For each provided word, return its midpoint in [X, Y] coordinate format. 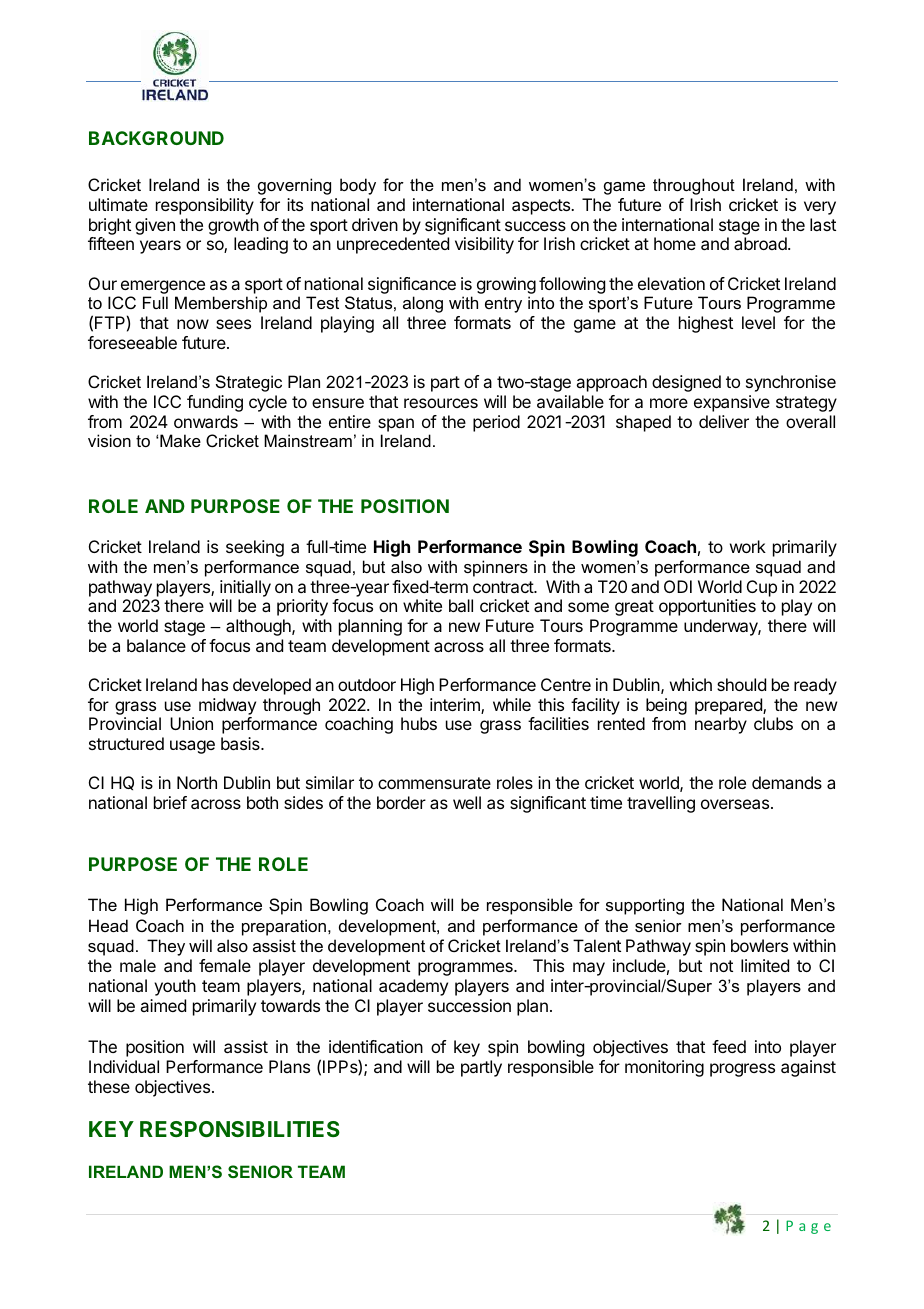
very [820, 208]
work [748, 546]
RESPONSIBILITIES [240, 1129]
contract [504, 587]
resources [441, 403]
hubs [419, 723]
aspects [542, 207]
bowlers [759, 945]
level [758, 322]
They [166, 947]
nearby [721, 725]
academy [413, 987]
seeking [255, 548]
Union [191, 723]
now [193, 324]
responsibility [205, 206]
